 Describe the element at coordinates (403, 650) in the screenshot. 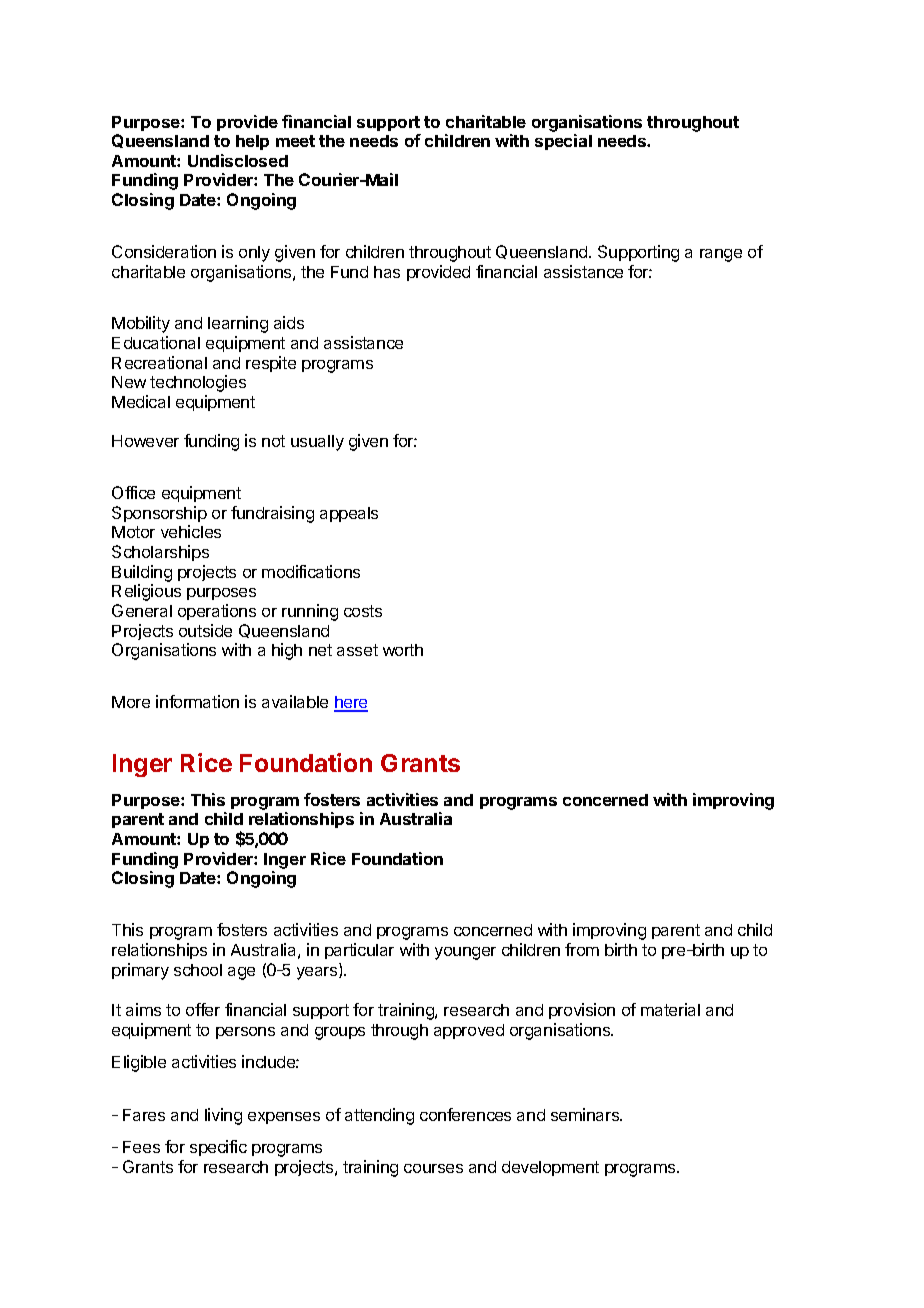

I see `worth` at that location.
